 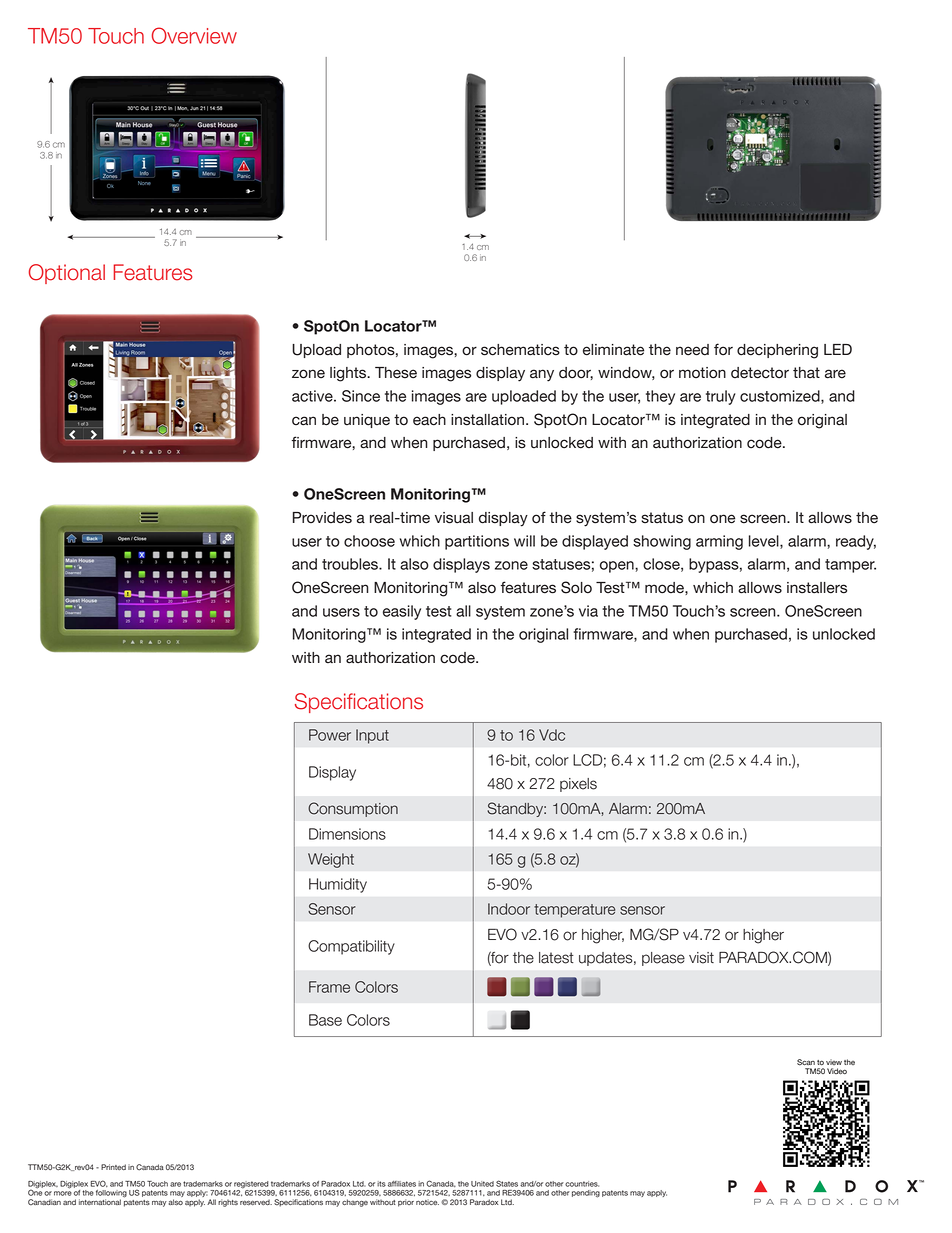 What do you see at coordinates (701, 958) in the screenshot?
I see `visit` at bounding box center [701, 958].
